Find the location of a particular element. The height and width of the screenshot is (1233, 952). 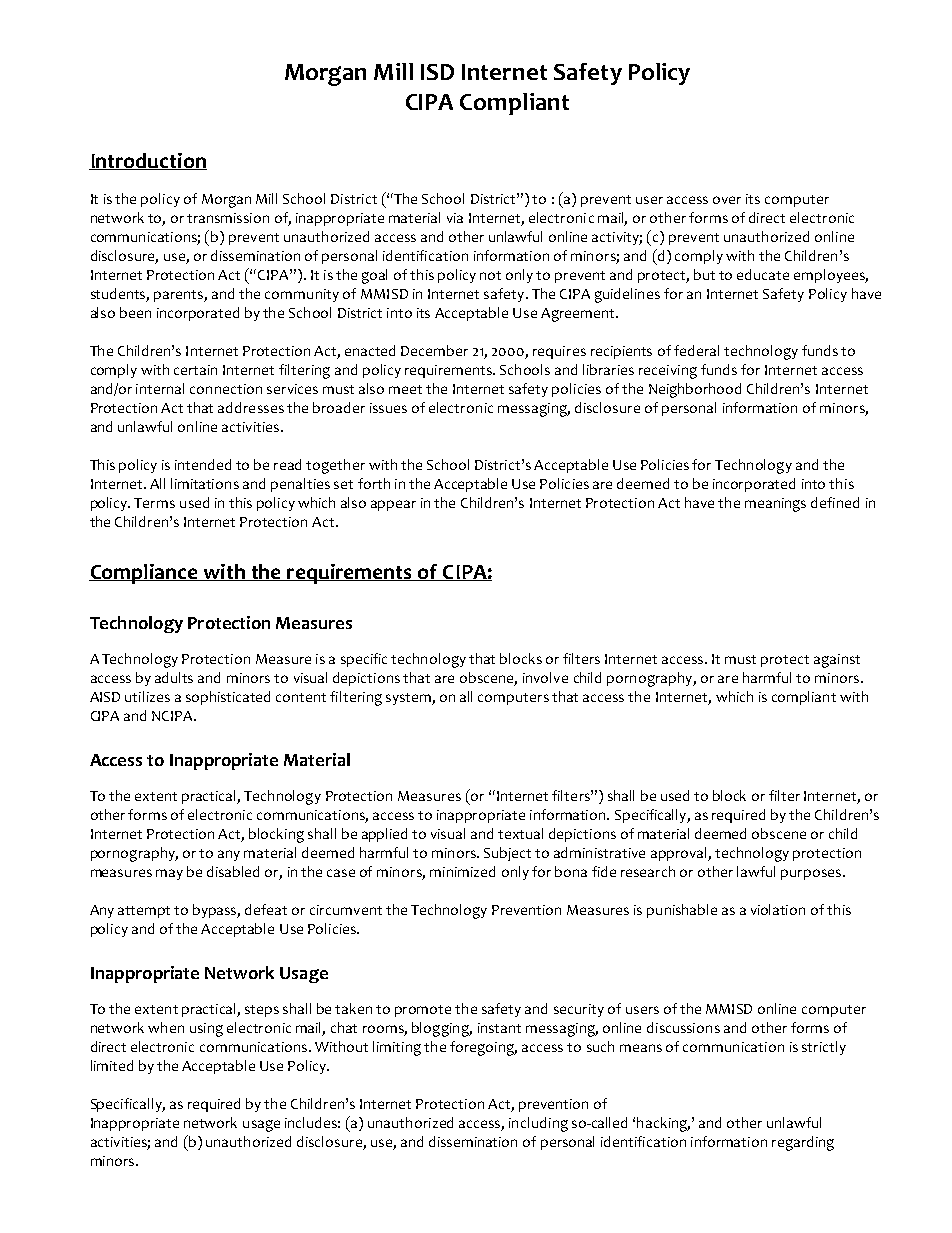

over is located at coordinates (727, 200).
